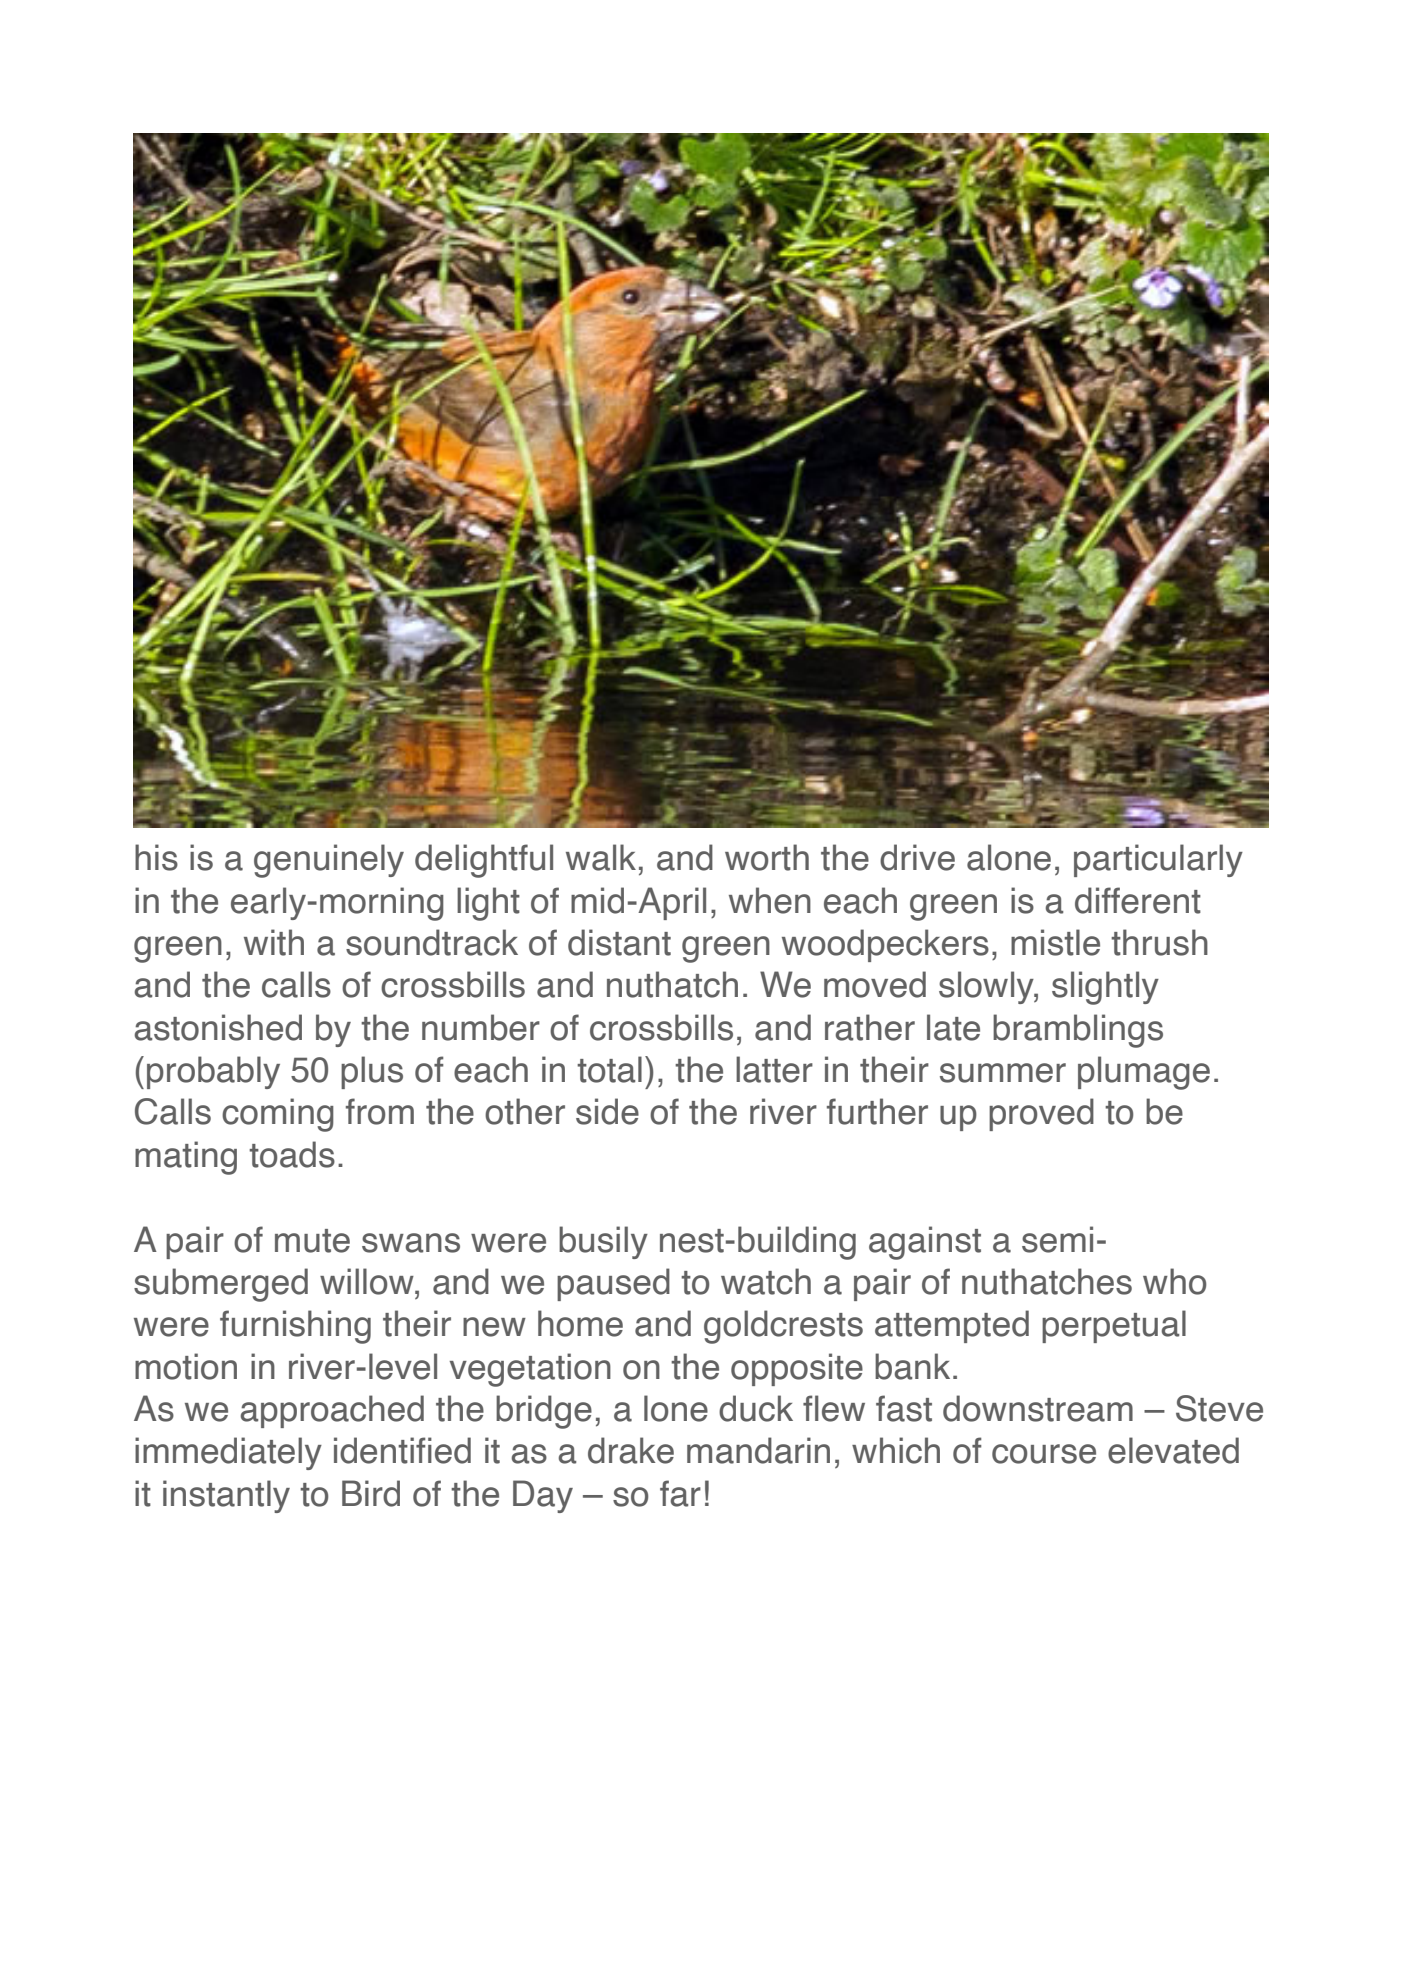 This screenshot has height=1982, width=1402. Describe the element at coordinates (329, 861) in the screenshot. I see `genuinely` at that location.
